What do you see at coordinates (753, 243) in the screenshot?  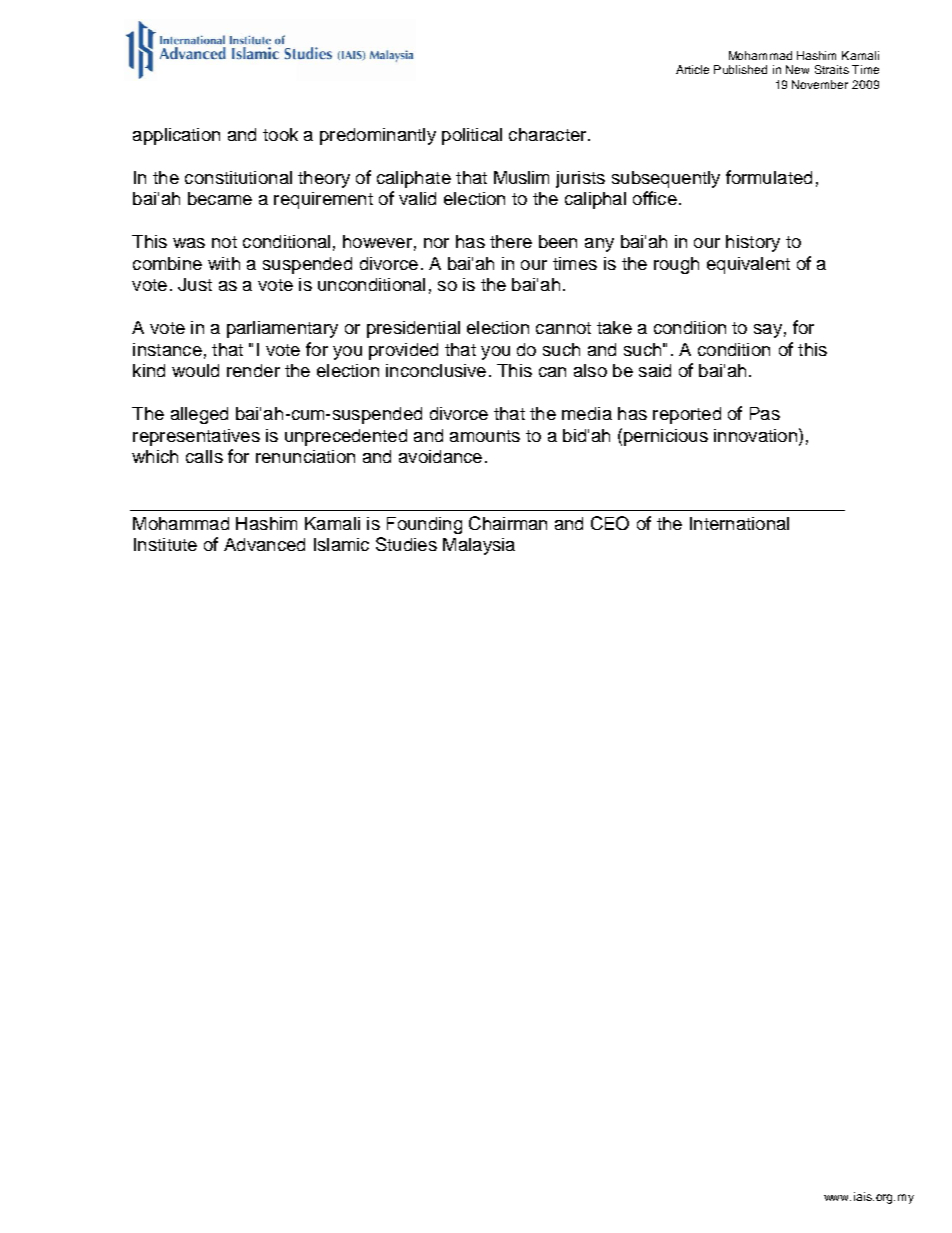 I see `history` at bounding box center [753, 243].
